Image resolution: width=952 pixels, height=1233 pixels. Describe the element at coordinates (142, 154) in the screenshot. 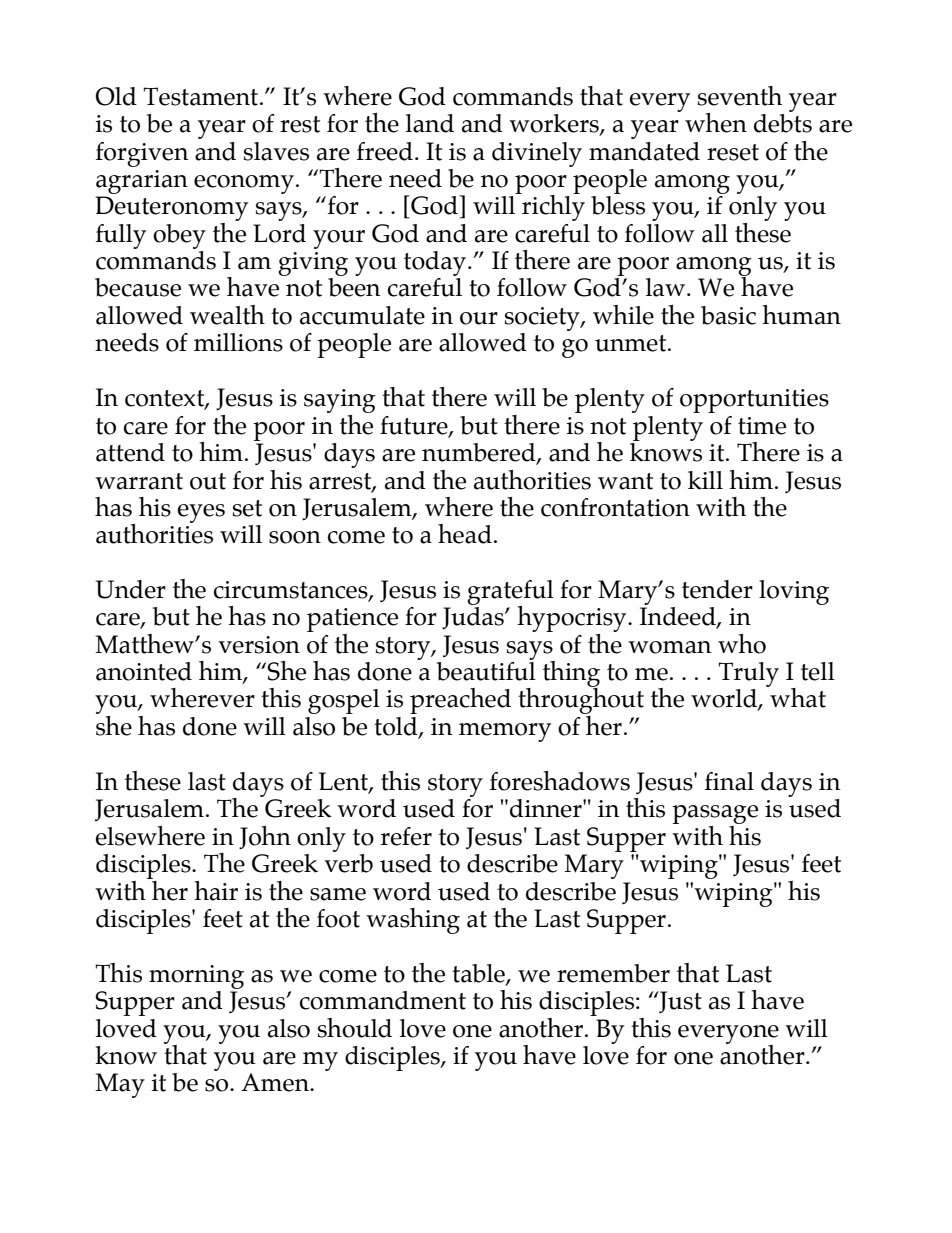

I see `forgiven` at that location.
